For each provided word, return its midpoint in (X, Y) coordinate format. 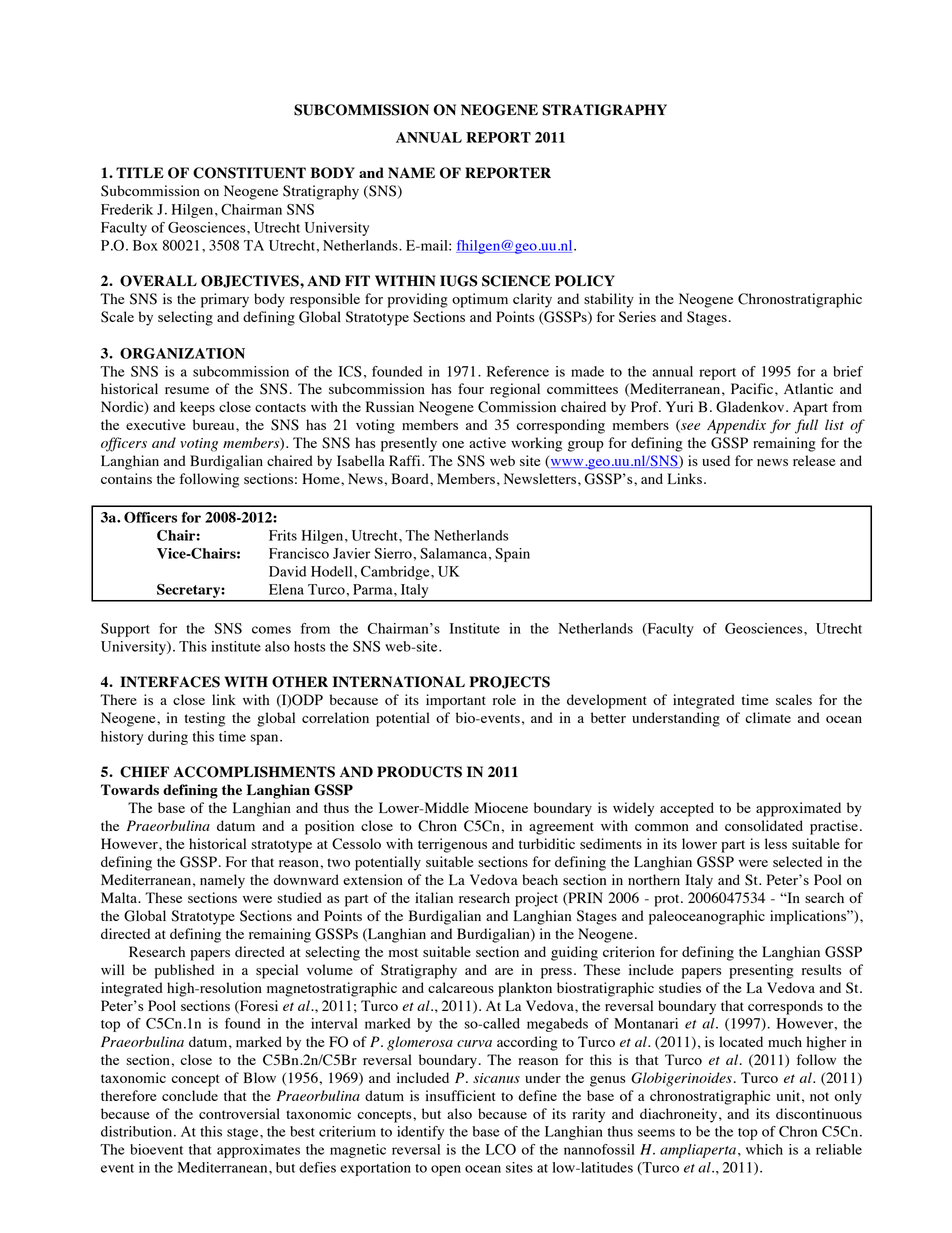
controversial (239, 1113)
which (764, 1149)
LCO (501, 1149)
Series (637, 317)
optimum (480, 300)
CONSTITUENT (249, 173)
